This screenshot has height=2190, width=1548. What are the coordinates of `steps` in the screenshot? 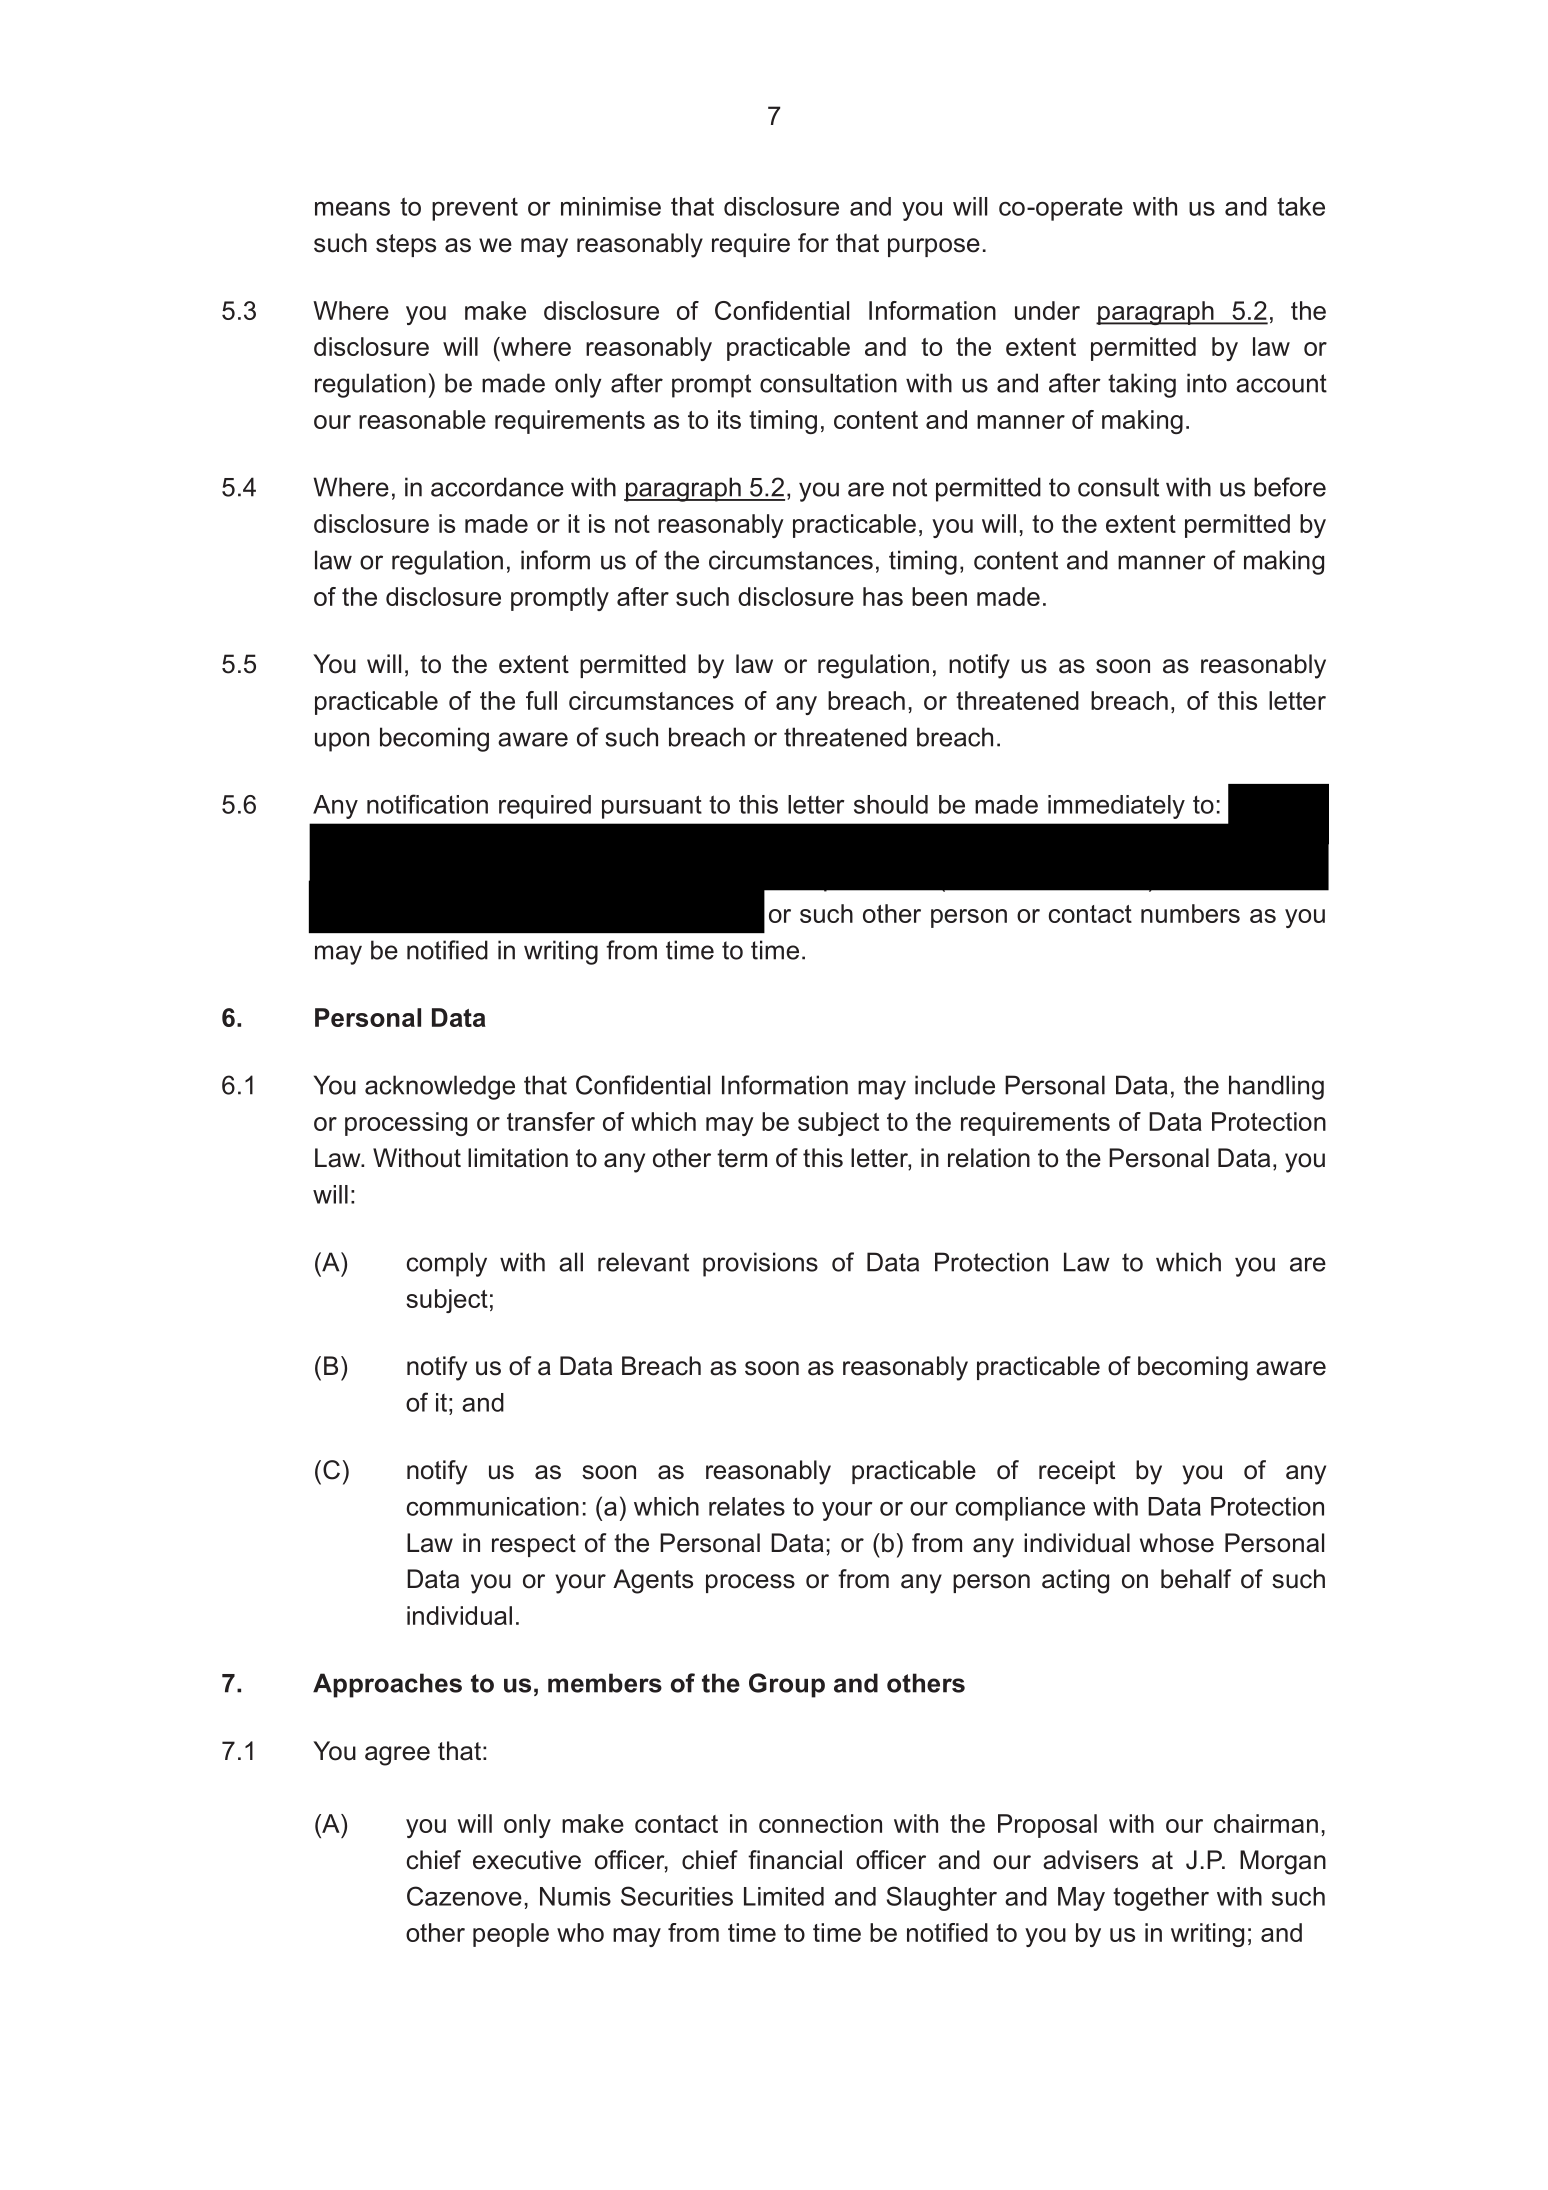 It's located at (406, 245).
